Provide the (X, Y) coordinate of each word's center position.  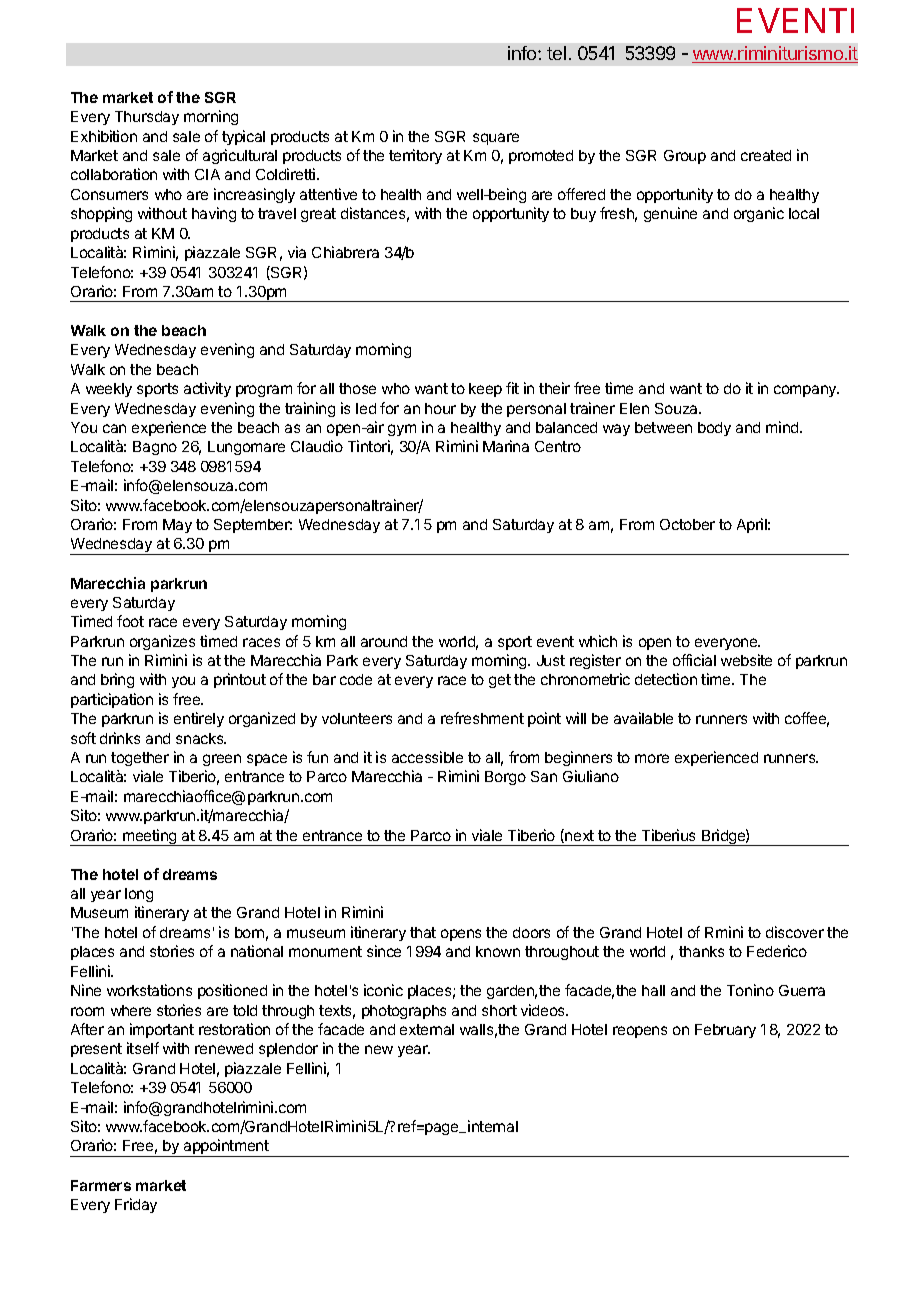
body (714, 429)
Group (685, 157)
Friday (136, 1205)
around (384, 641)
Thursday (147, 118)
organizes (162, 642)
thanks (701, 951)
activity (207, 389)
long (139, 895)
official (694, 660)
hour (440, 408)
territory (415, 156)
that (423, 932)
